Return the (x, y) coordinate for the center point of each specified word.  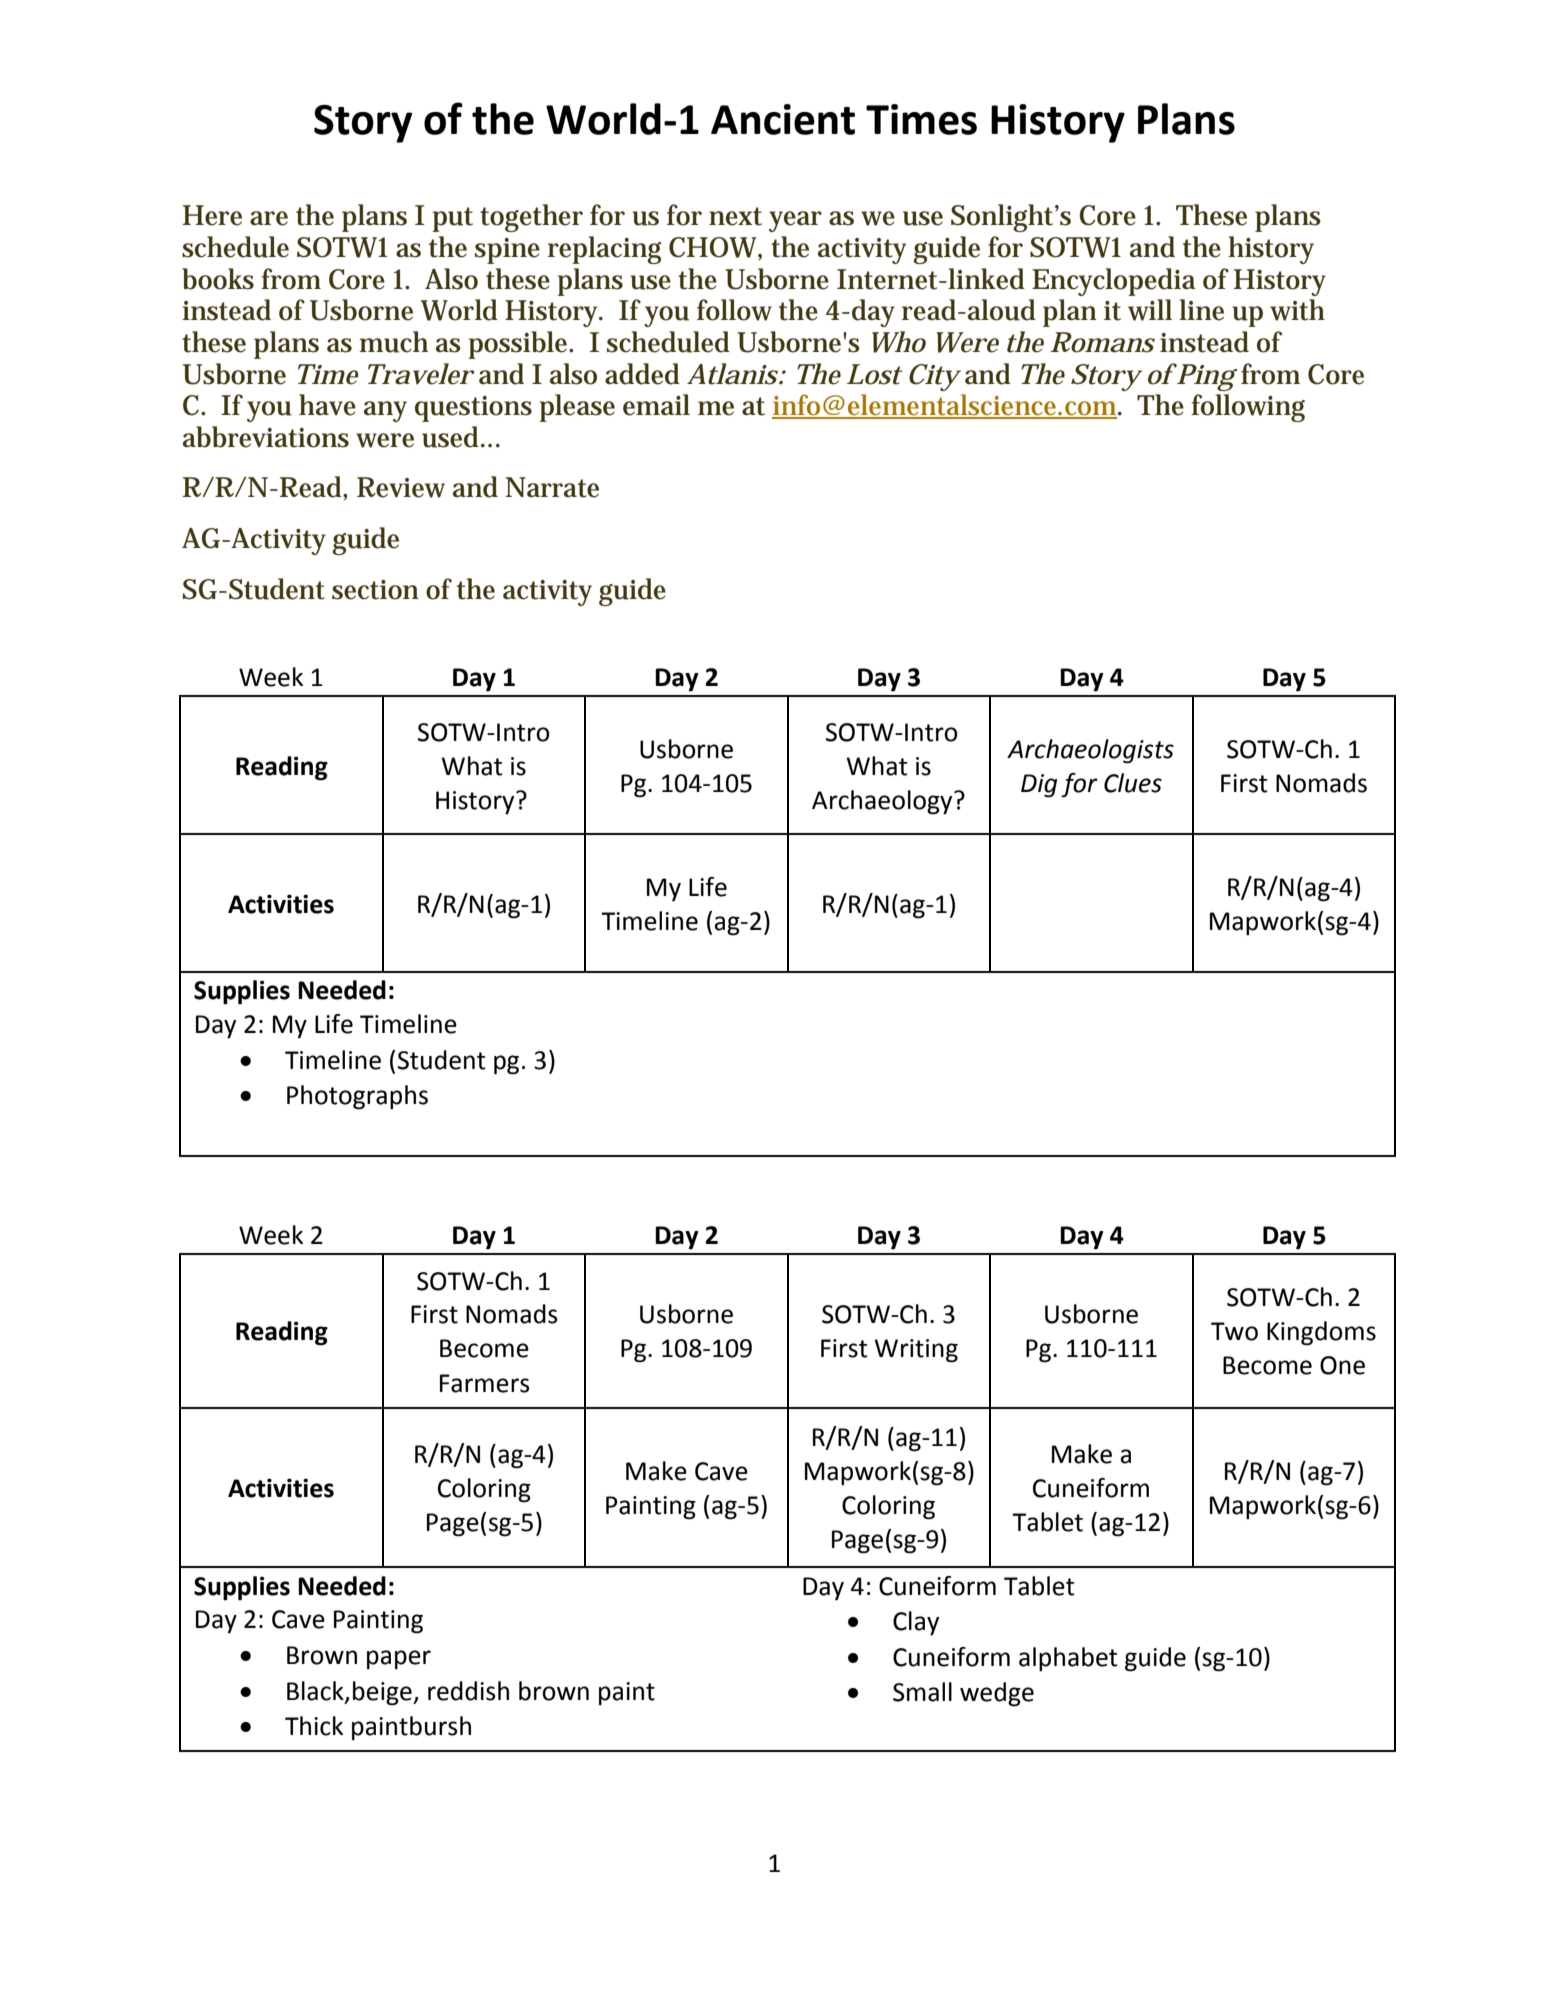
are (269, 218)
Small (922, 1692)
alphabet (1068, 1659)
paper (399, 1660)
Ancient (783, 119)
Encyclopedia (1114, 282)
